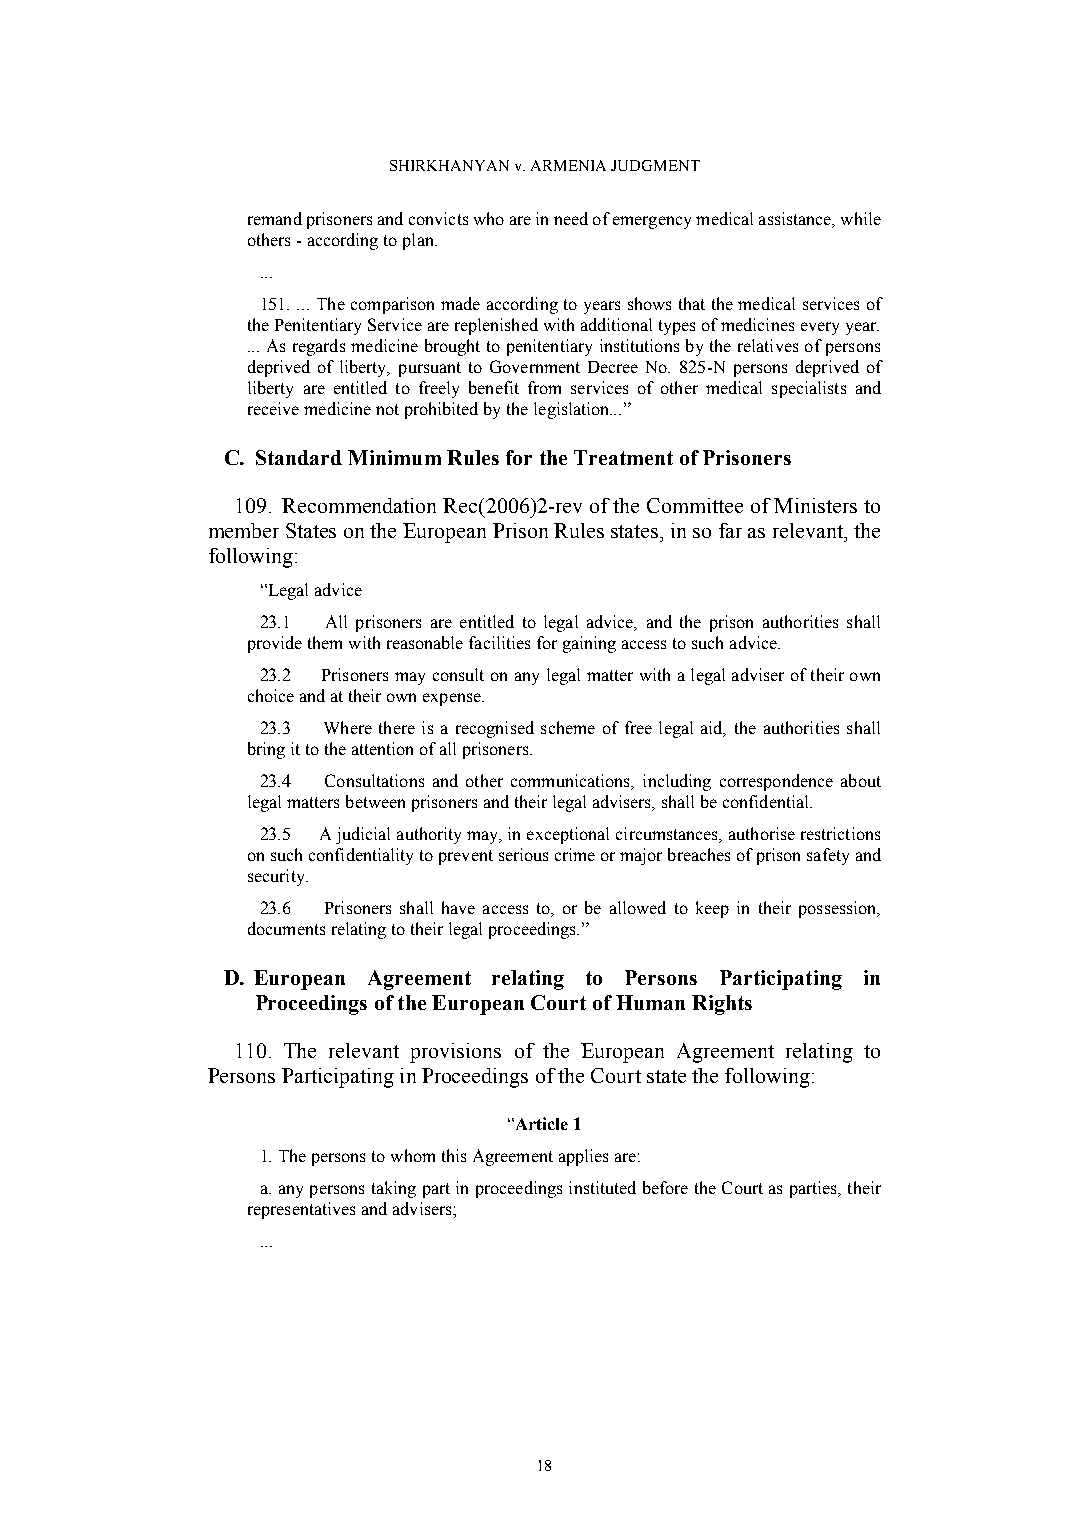 The height and width of the screenshot is (1540, 1089). I want to click on receive, so click(273, 408).
